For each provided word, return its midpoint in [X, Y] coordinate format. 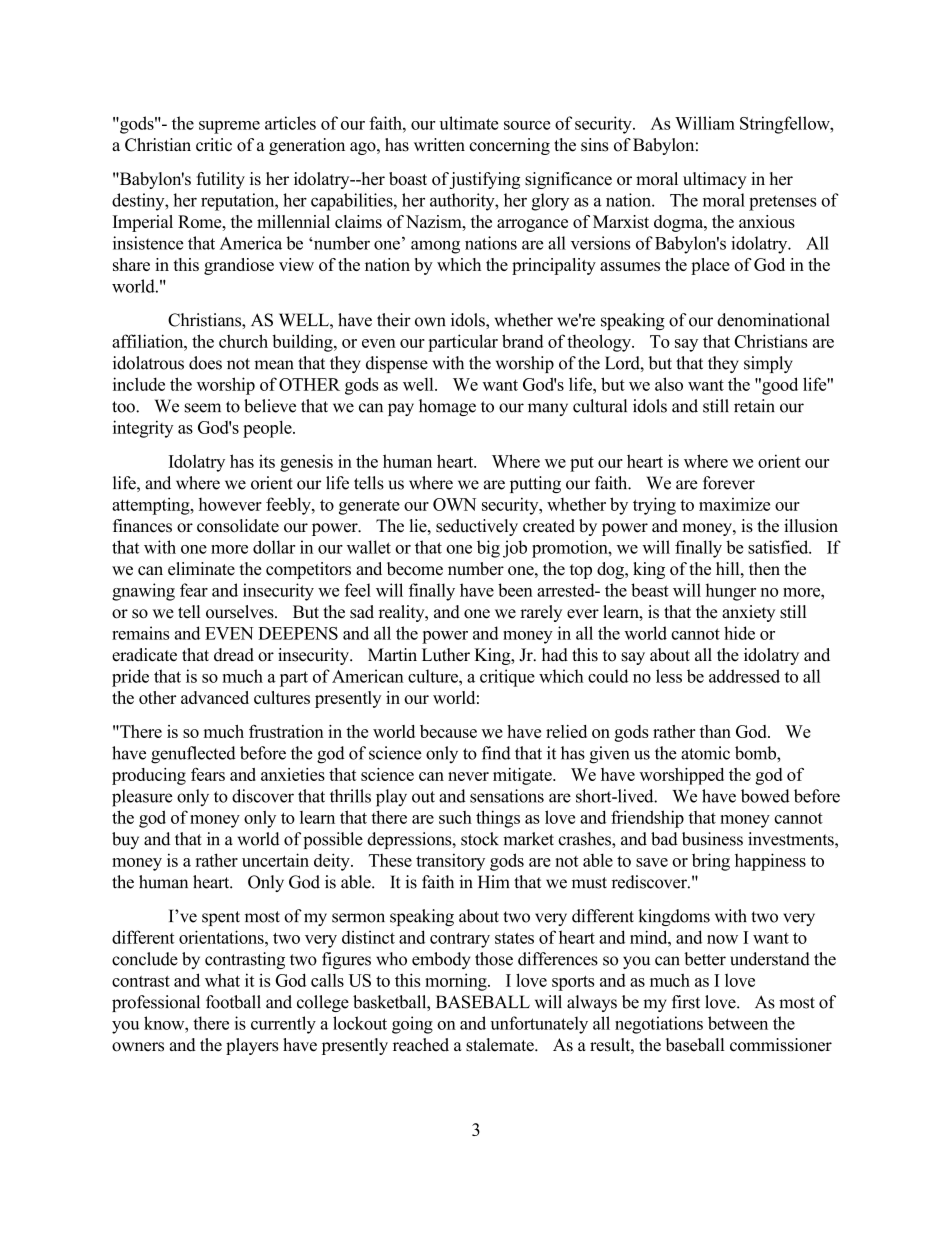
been [515, 590]
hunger [731, 592]
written [439, 145]
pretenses [782, 203]
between [738, 1023]
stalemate [501, 1045]
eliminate [201, 569]
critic [214, 145]
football [233, 1002]
